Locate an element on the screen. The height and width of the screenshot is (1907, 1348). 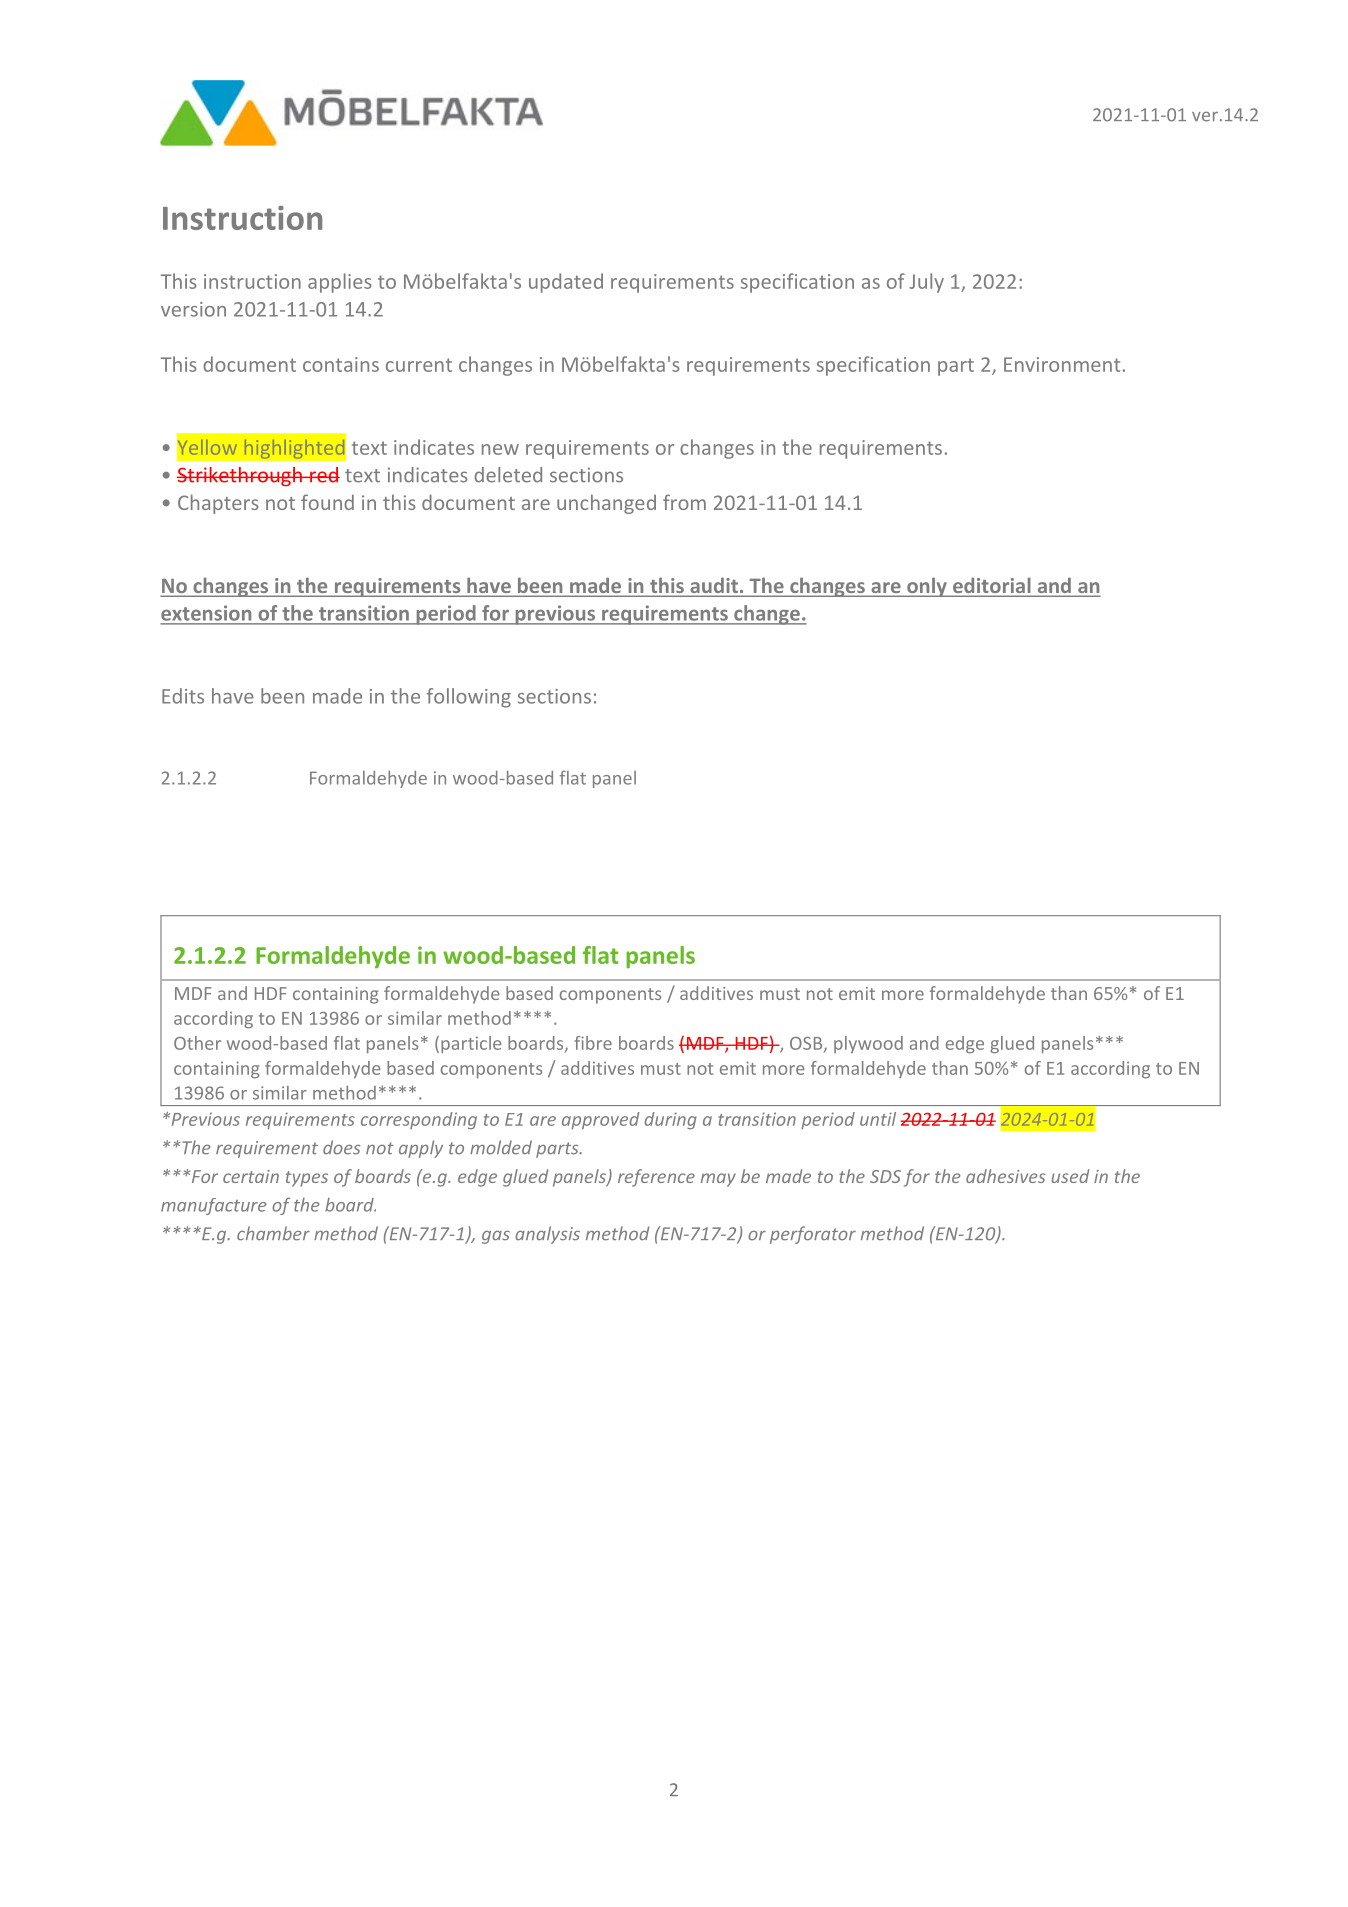
applies is located at coordinates (340, 283).
